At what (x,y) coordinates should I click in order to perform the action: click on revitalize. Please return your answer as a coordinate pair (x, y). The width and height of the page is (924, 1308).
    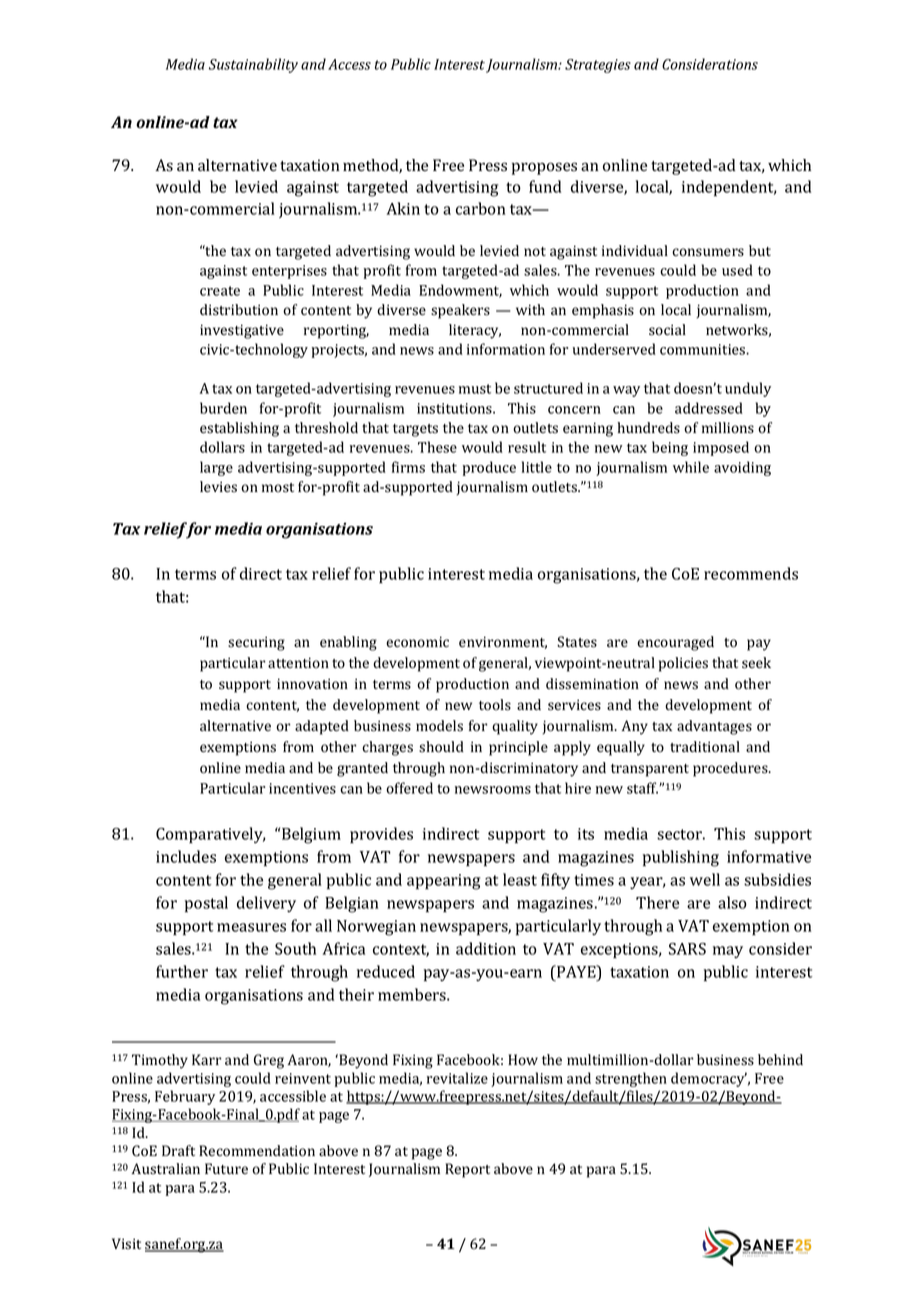
    Looking at the image, I should click on (457, 1078).
